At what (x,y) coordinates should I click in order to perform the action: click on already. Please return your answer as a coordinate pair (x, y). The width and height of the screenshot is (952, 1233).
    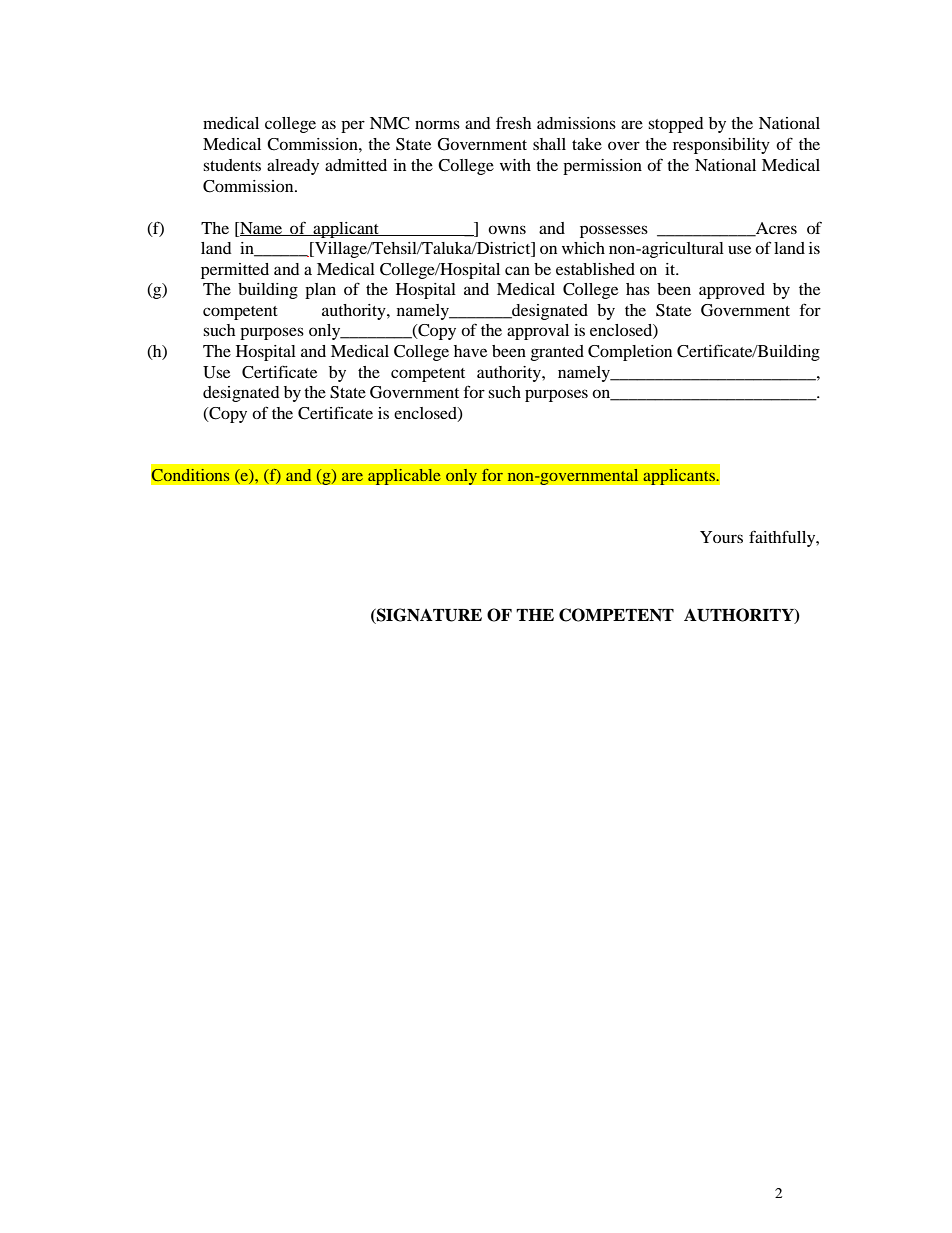
    Looking at the image, I should click on (293, 167).
